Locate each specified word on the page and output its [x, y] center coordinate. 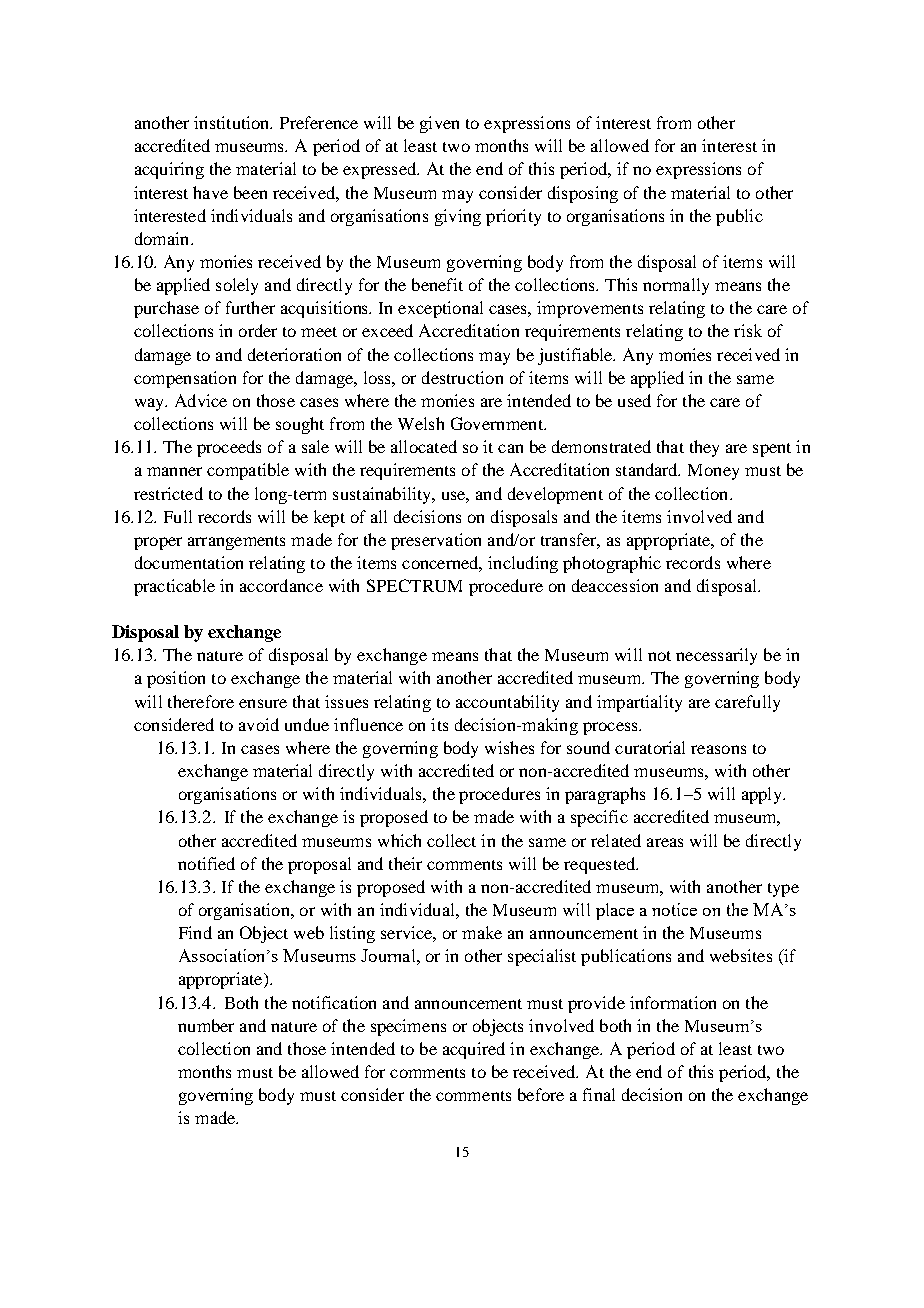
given [439, 124]
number [206, 1025]
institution [233, 122]
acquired [474, 1050]
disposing [583, 194]
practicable [174, 587]
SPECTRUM [414, 585]
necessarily [716, 656]
